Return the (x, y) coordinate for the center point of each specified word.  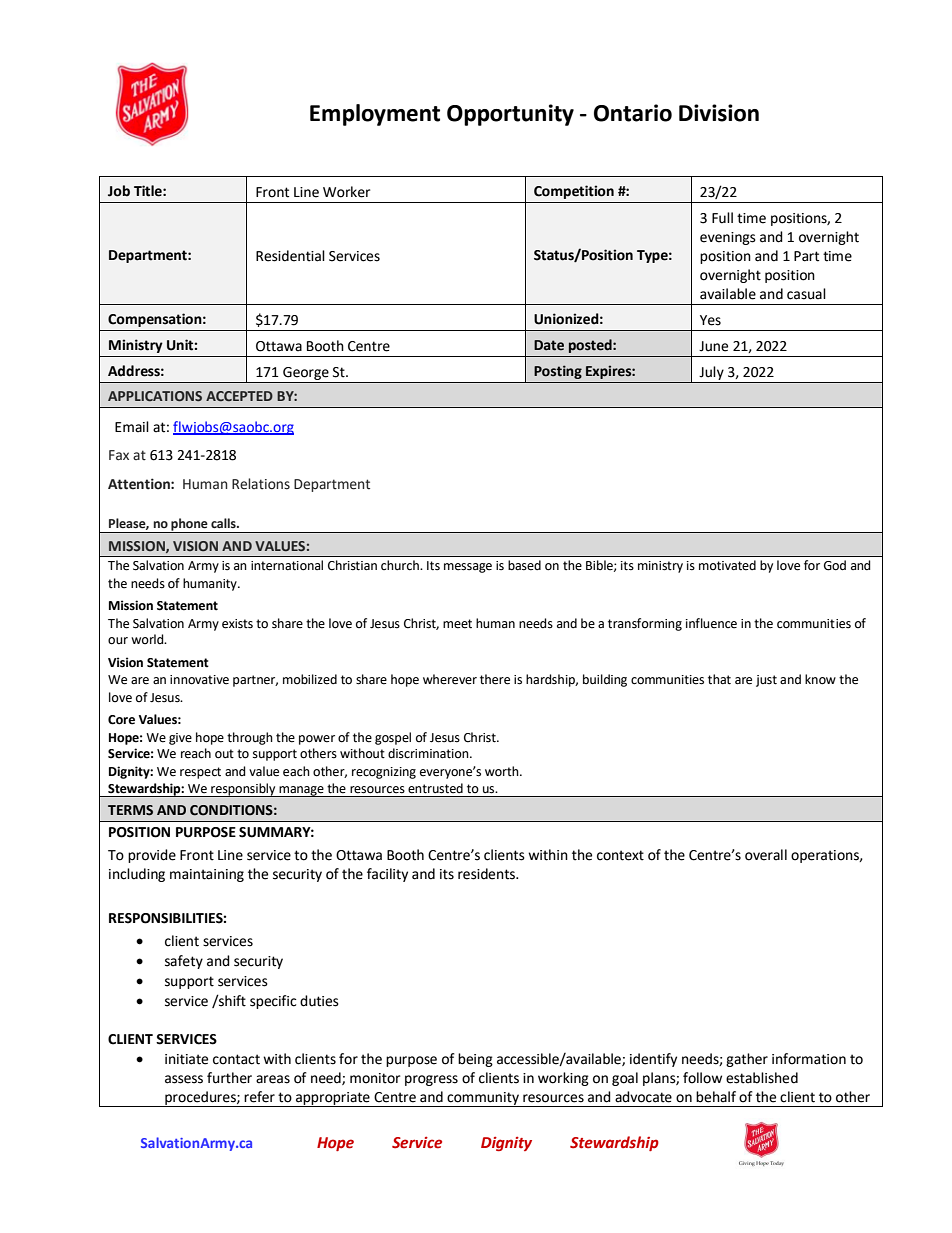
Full (722, 218)
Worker (346, 192)
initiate (186, 1059)
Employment (375, 115)
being (475, 1060)
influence (711, 623)
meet (457, 624)
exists (237, 624)
